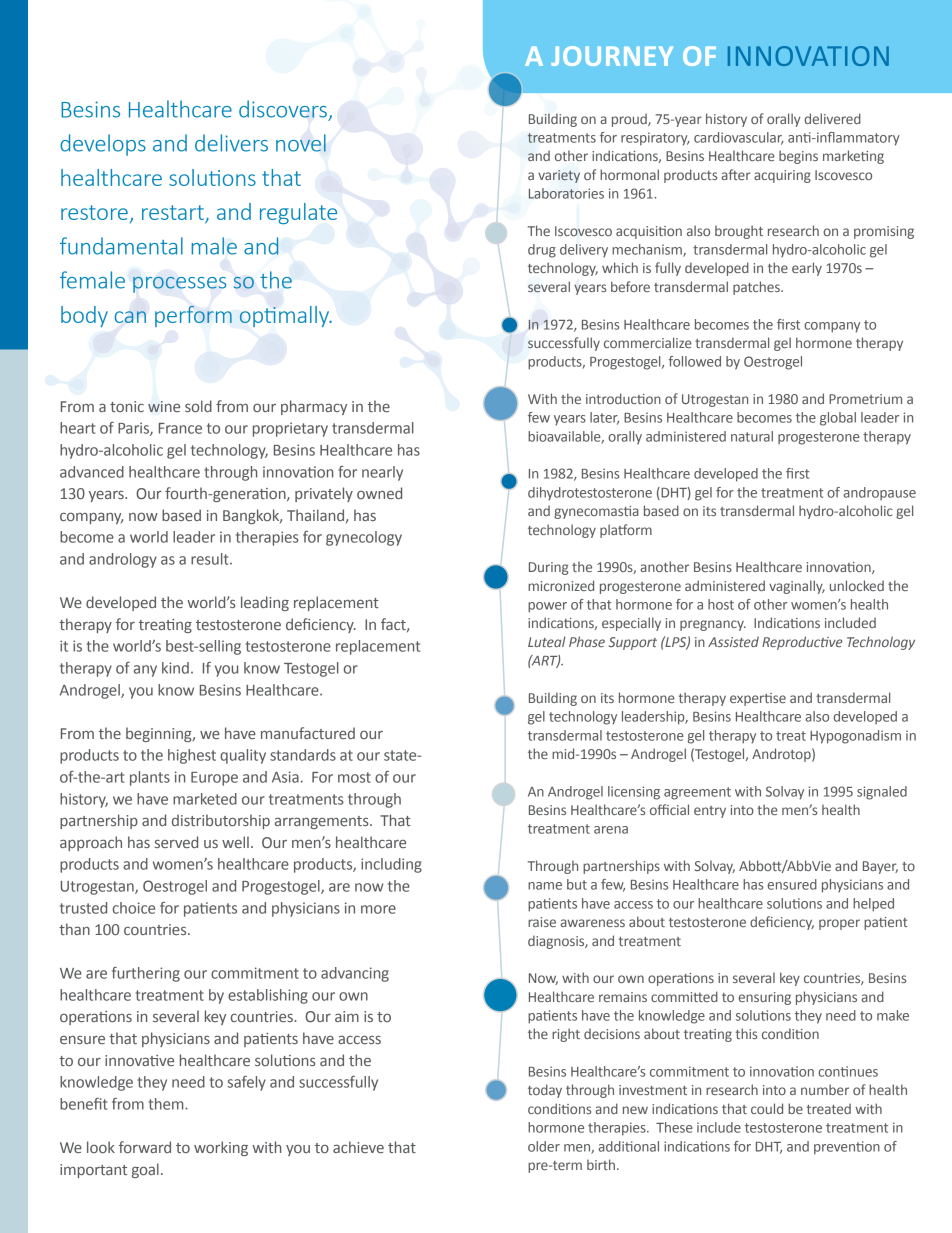 Image resolution: width=952 pixels, height=1233 pixels. Describe the element at coordinates (767, 1108) in the image. I see `could` at that location.
